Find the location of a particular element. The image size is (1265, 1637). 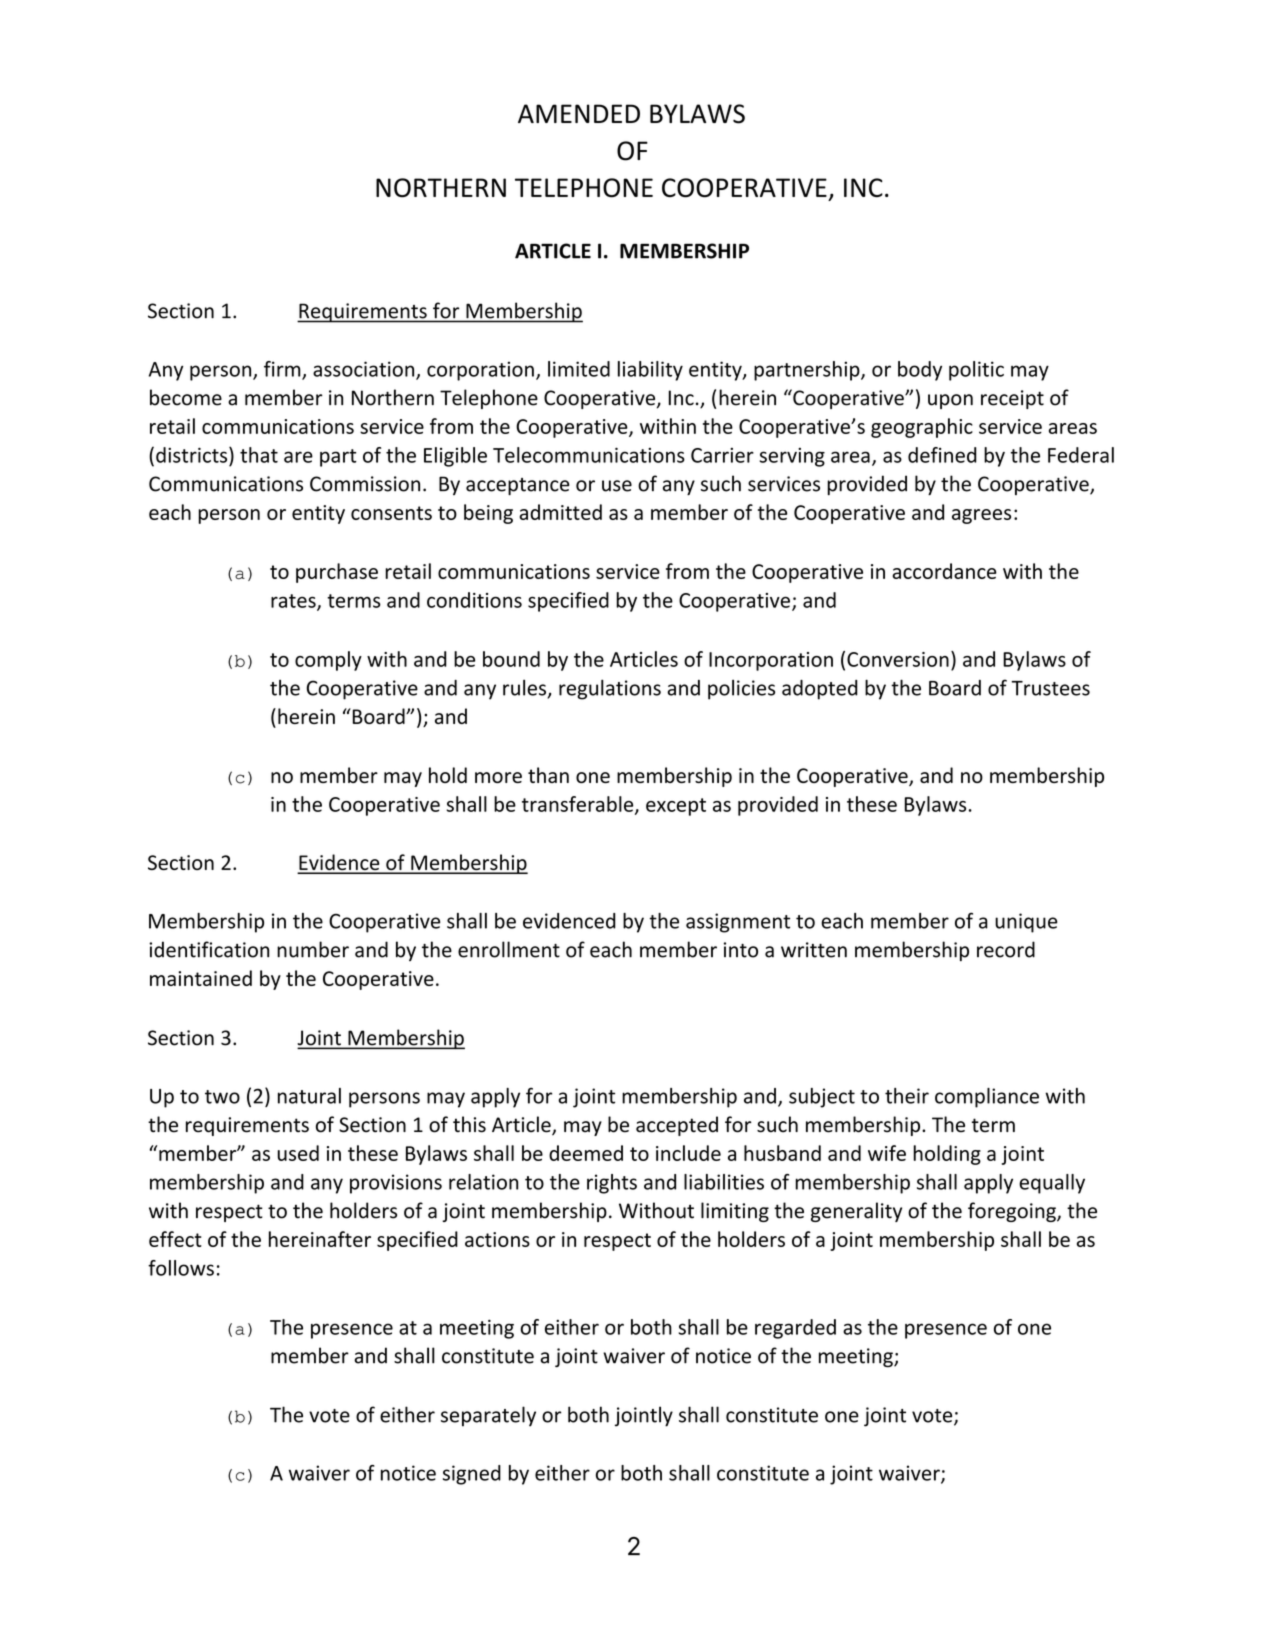

signed is located at coordinates (472, 1475).
